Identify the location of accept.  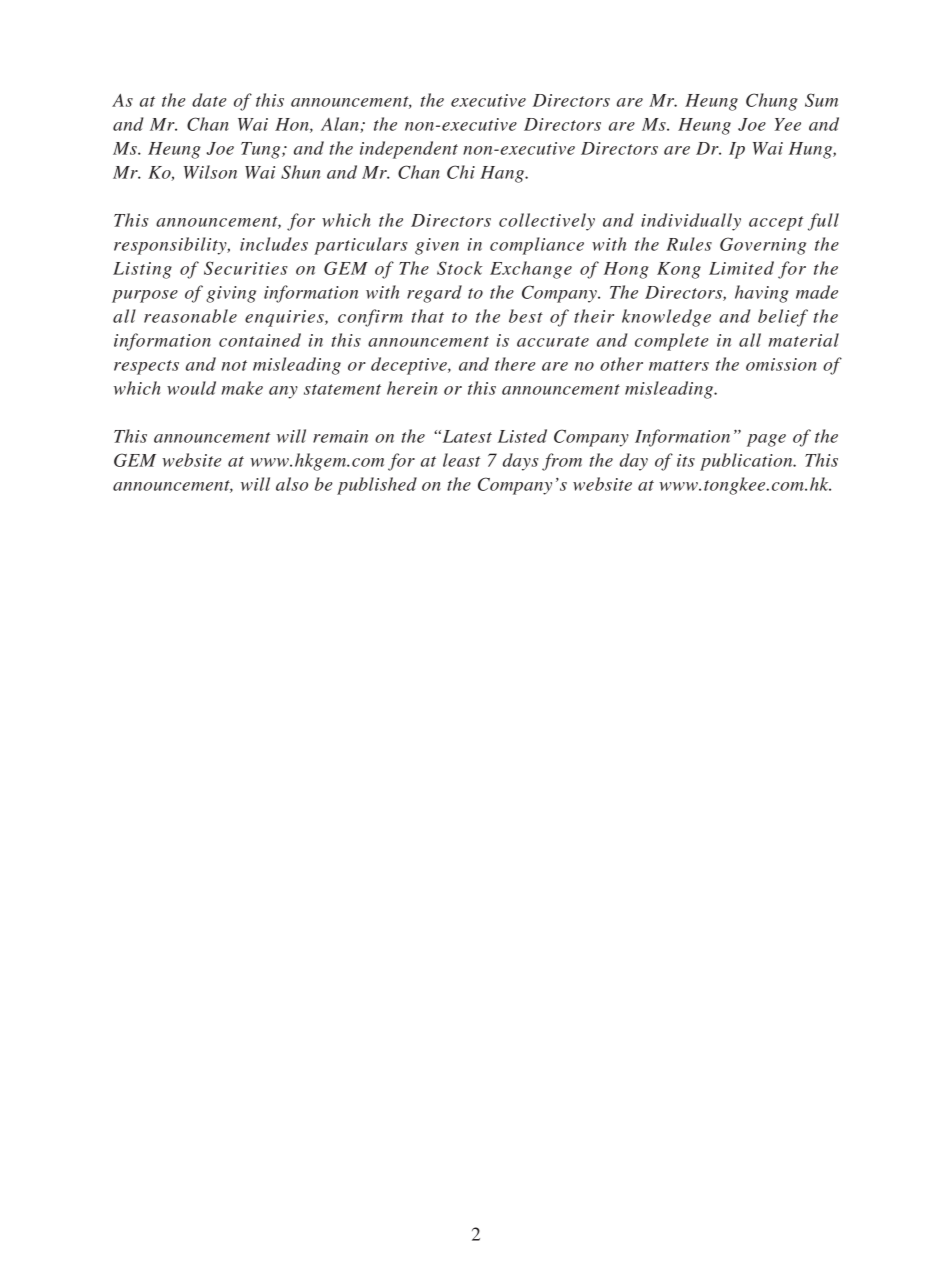
(776, 223).
